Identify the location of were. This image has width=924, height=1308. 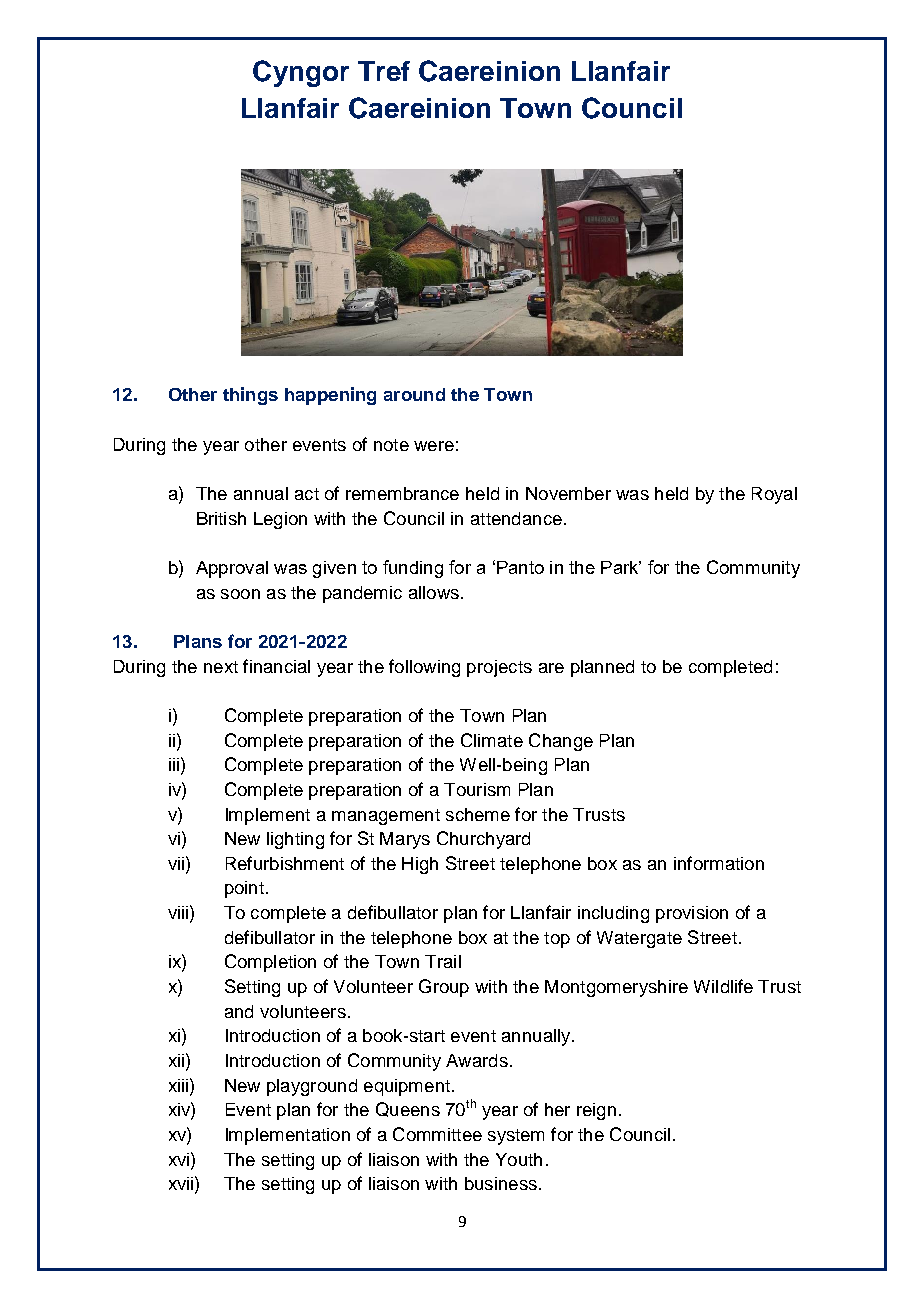
(434, 446).
